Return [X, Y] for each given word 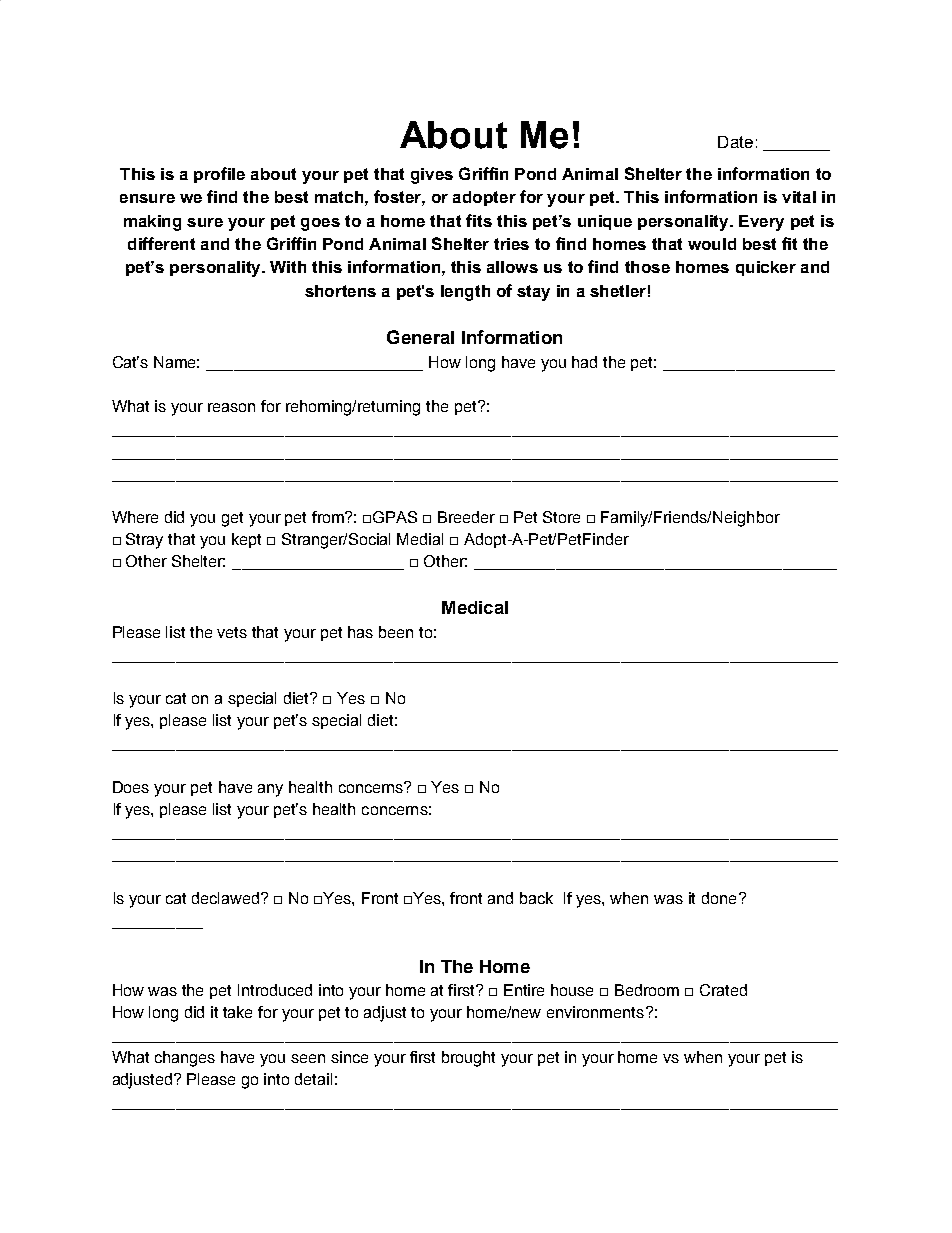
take [237, 1012]
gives [432, 176]
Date [735, 142]
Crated [723, 990]
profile [219, 175]
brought [468, 1059]
